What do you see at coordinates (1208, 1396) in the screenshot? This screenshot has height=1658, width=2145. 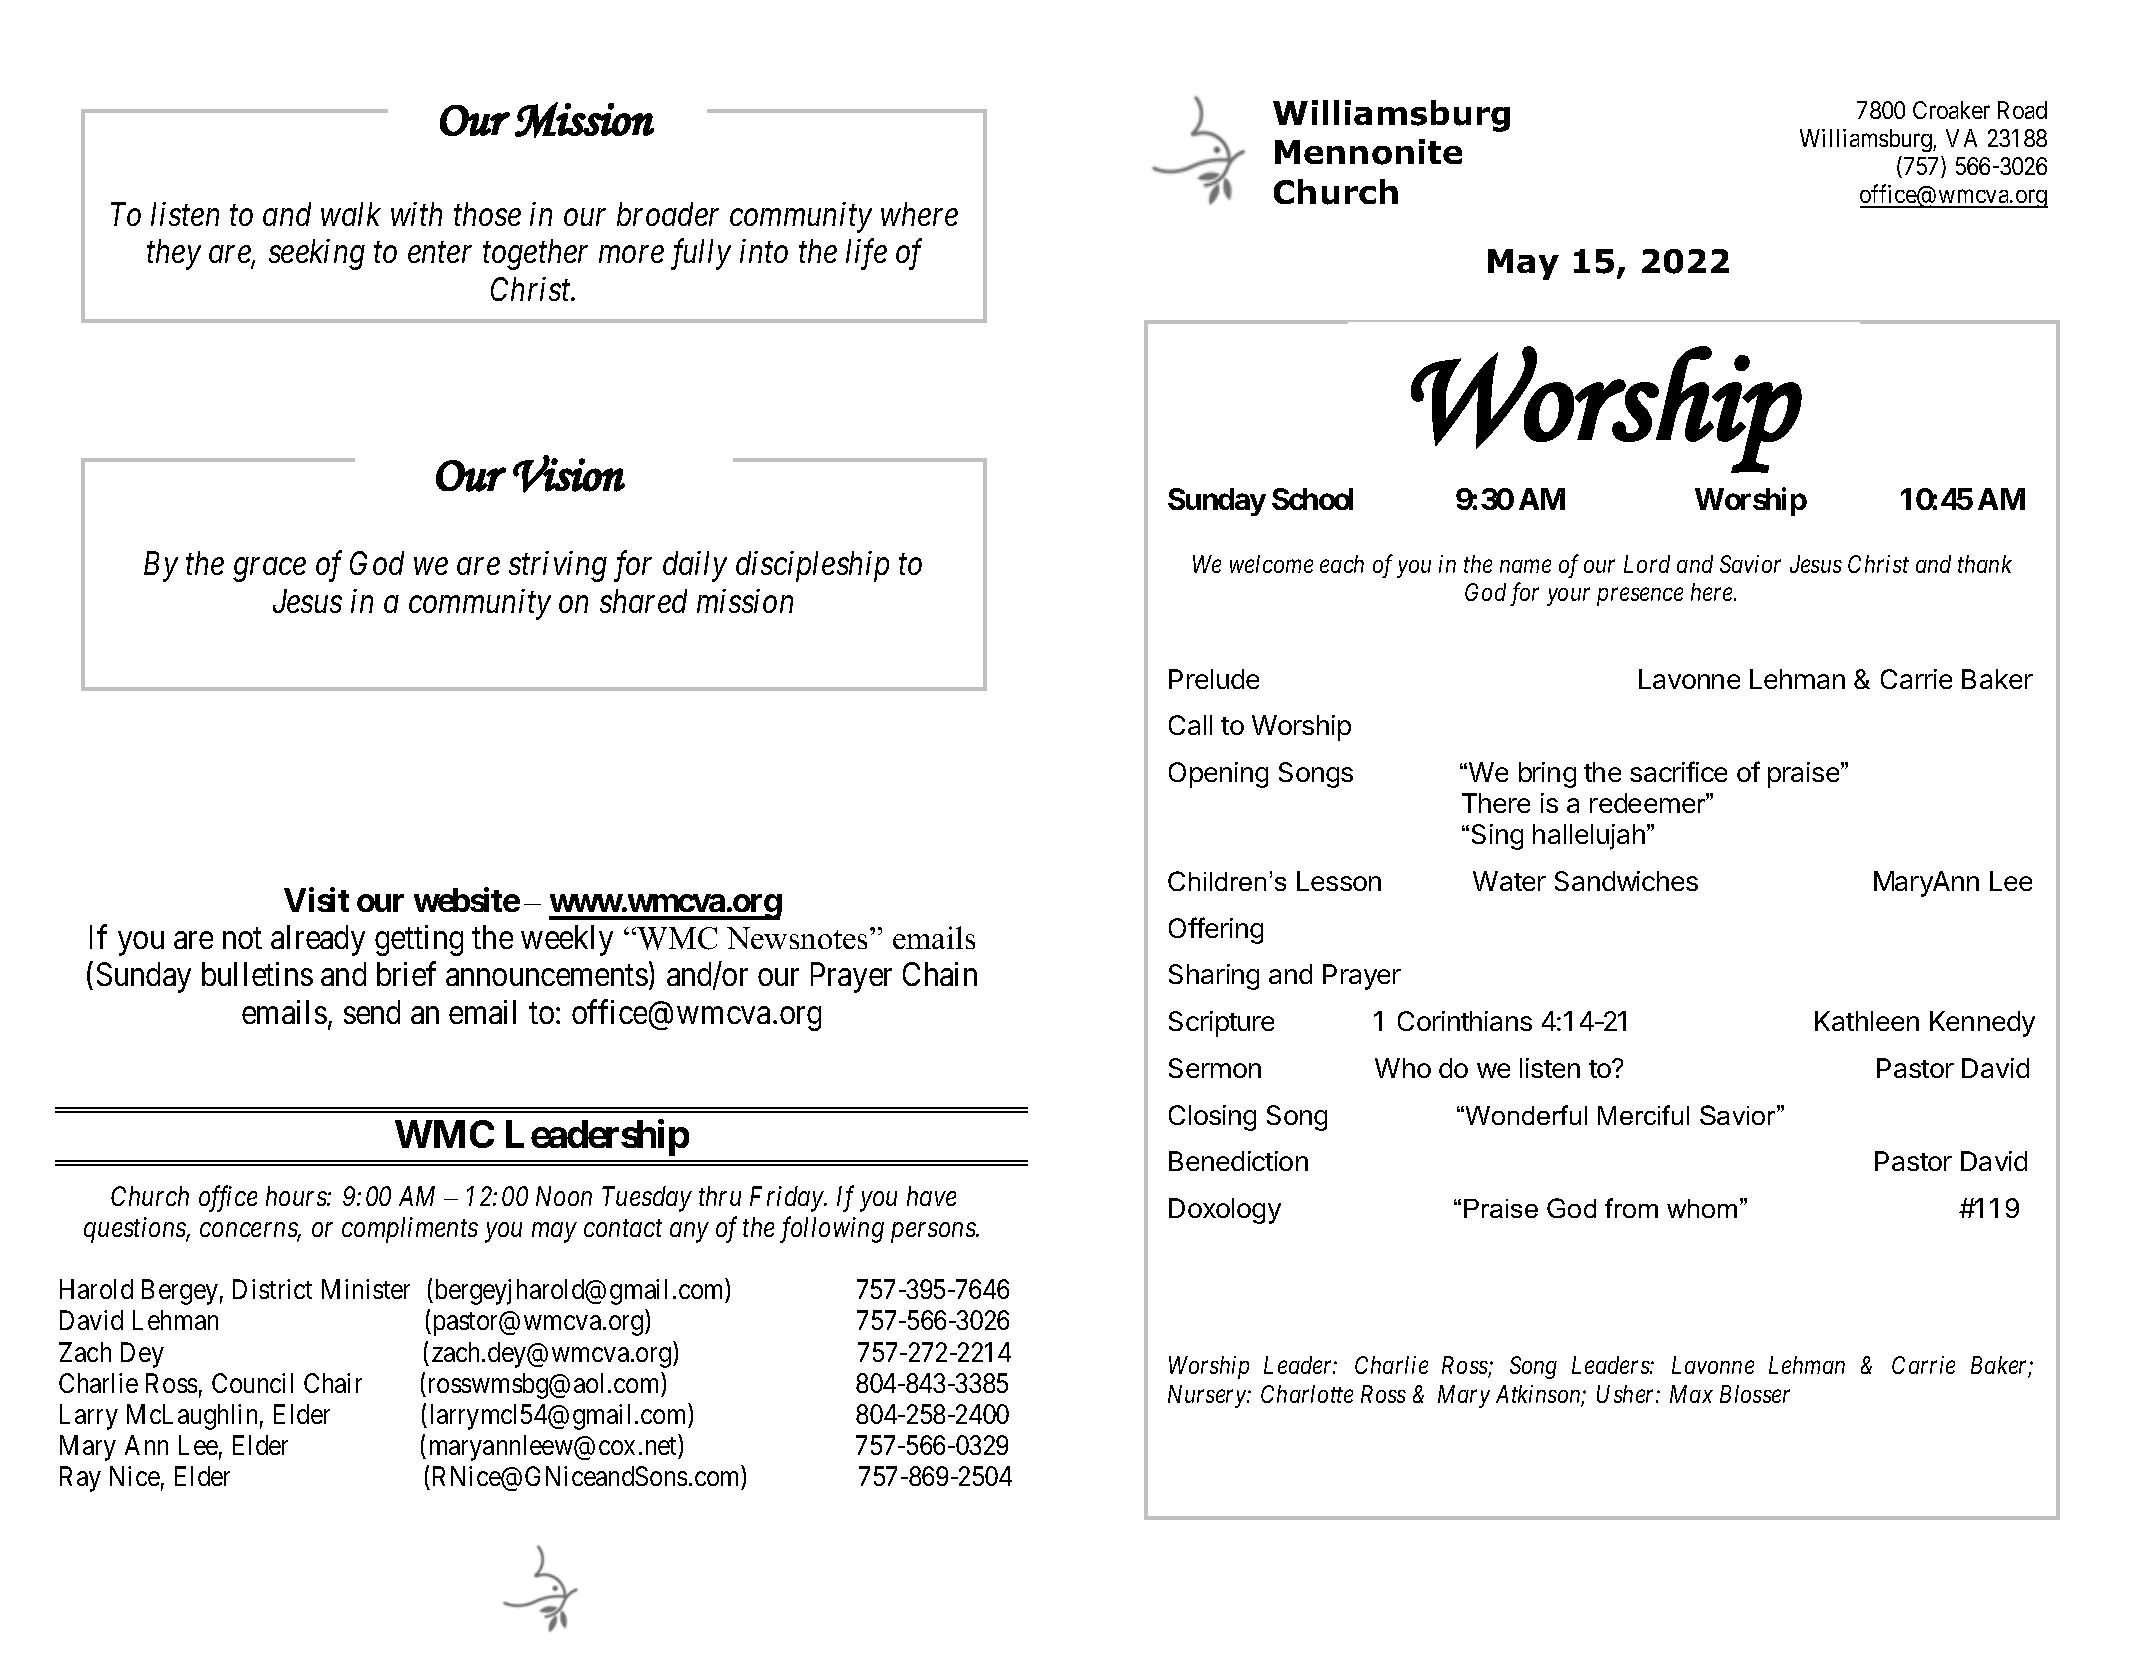 I see `Nursery` at bounding box center [1208, 1396].
